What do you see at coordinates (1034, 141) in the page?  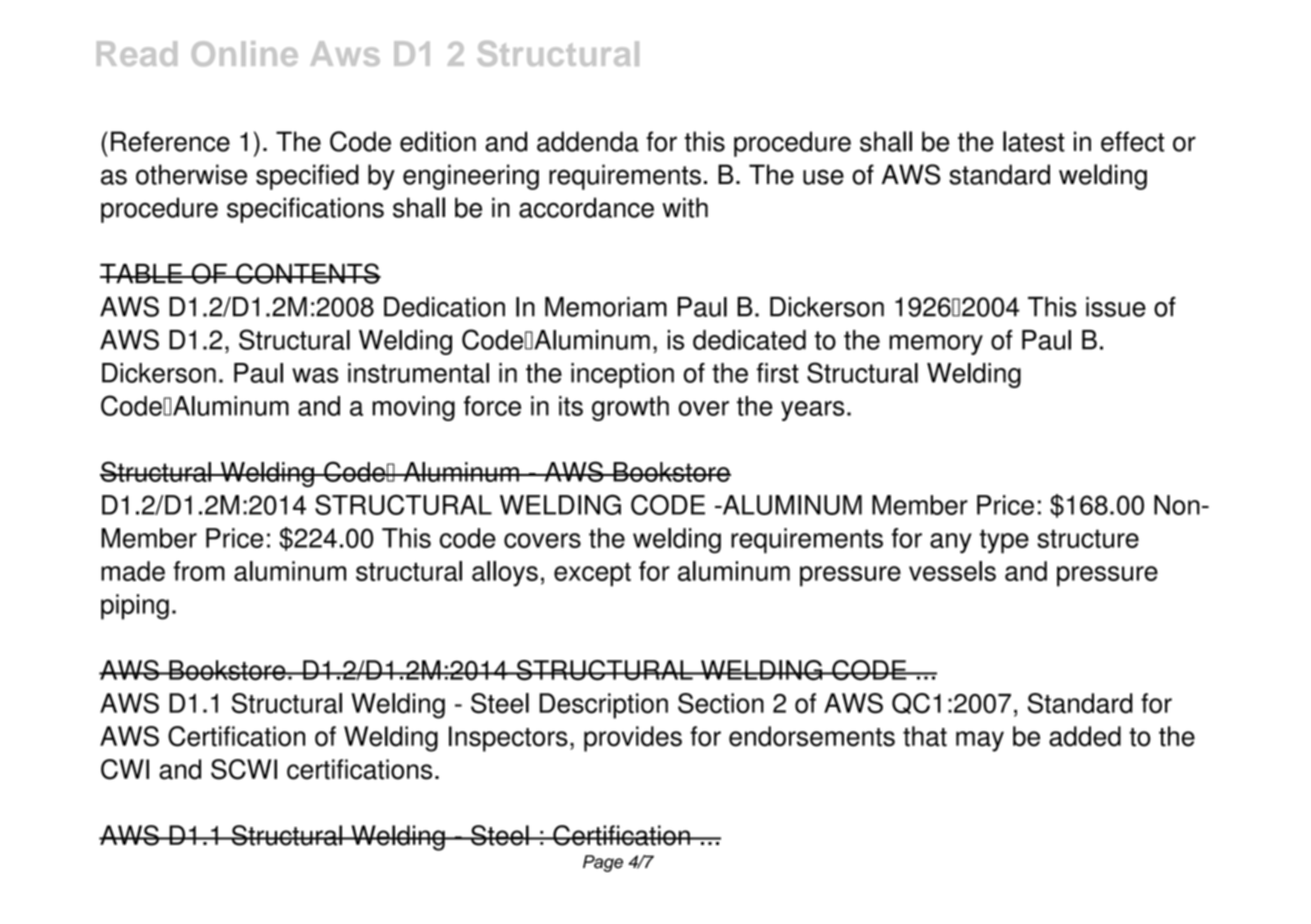 I see `latest` at bounding box center [1034, 141].
